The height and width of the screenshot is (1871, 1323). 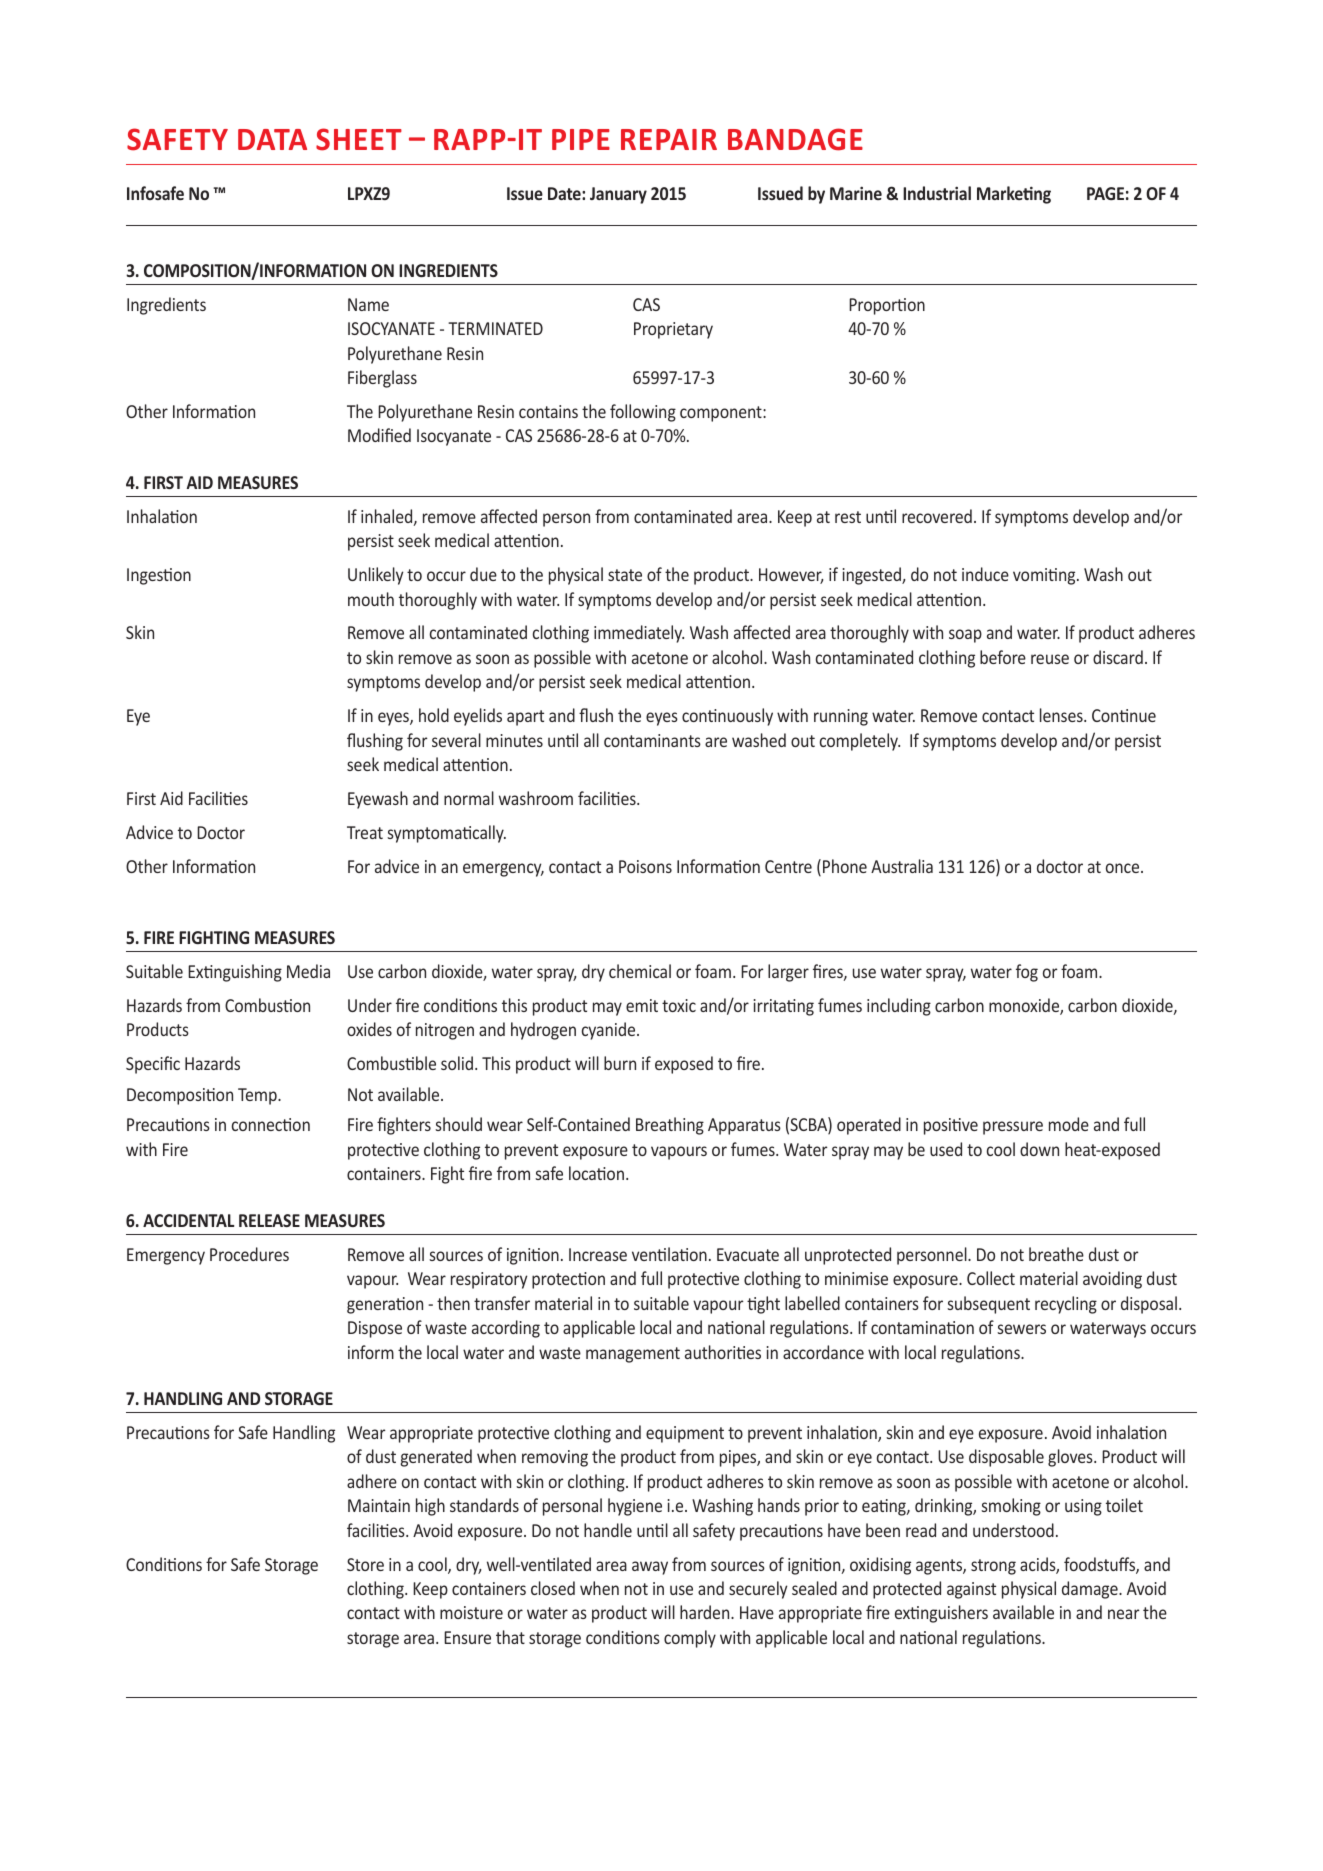 I want to click on January, so click(x=618, y=195).
